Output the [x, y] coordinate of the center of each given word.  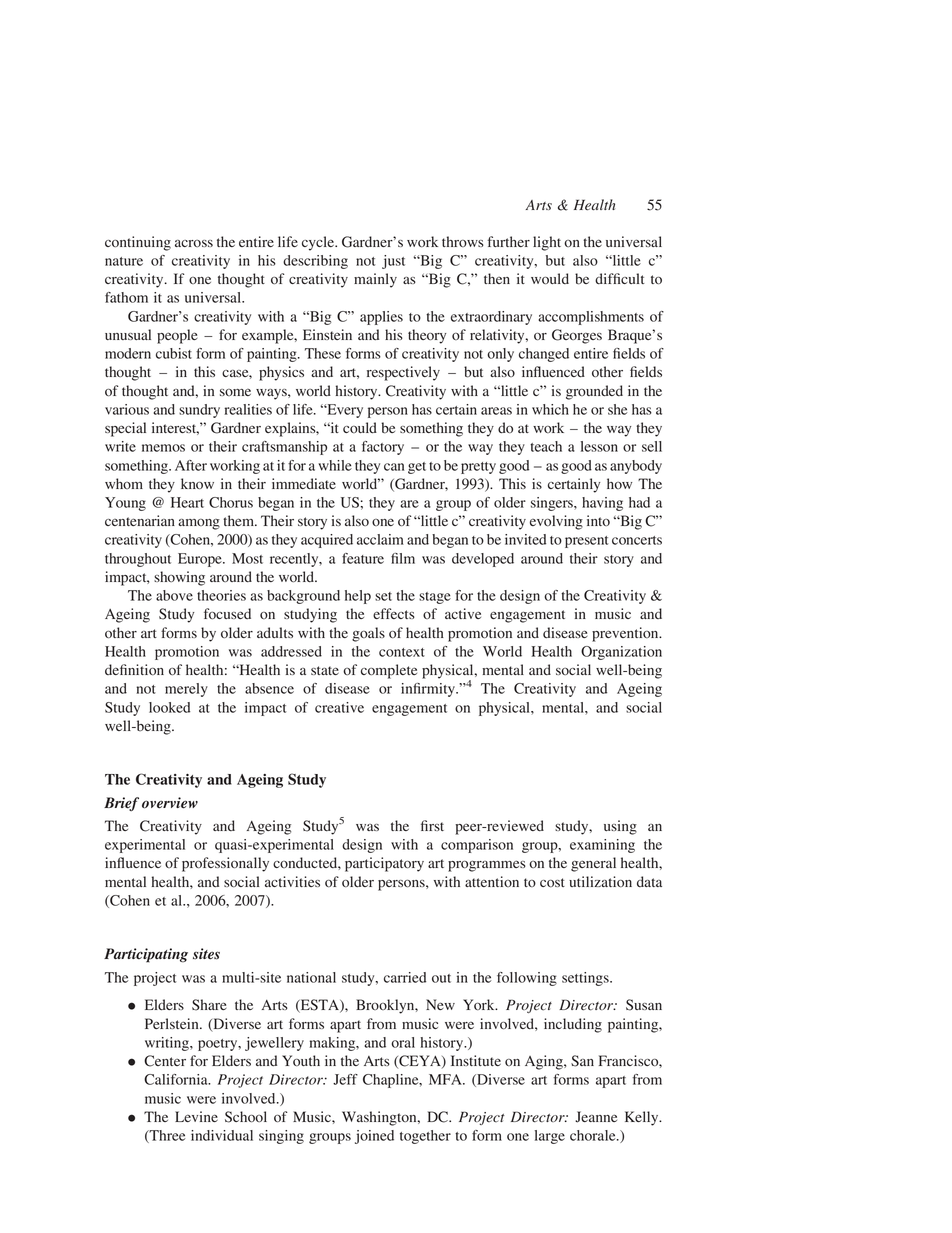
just [393, 262]
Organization [621, 653]
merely [186, 690]
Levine [196, 1116]
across [194, 243]
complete [389, 671]
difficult [620, 278]
